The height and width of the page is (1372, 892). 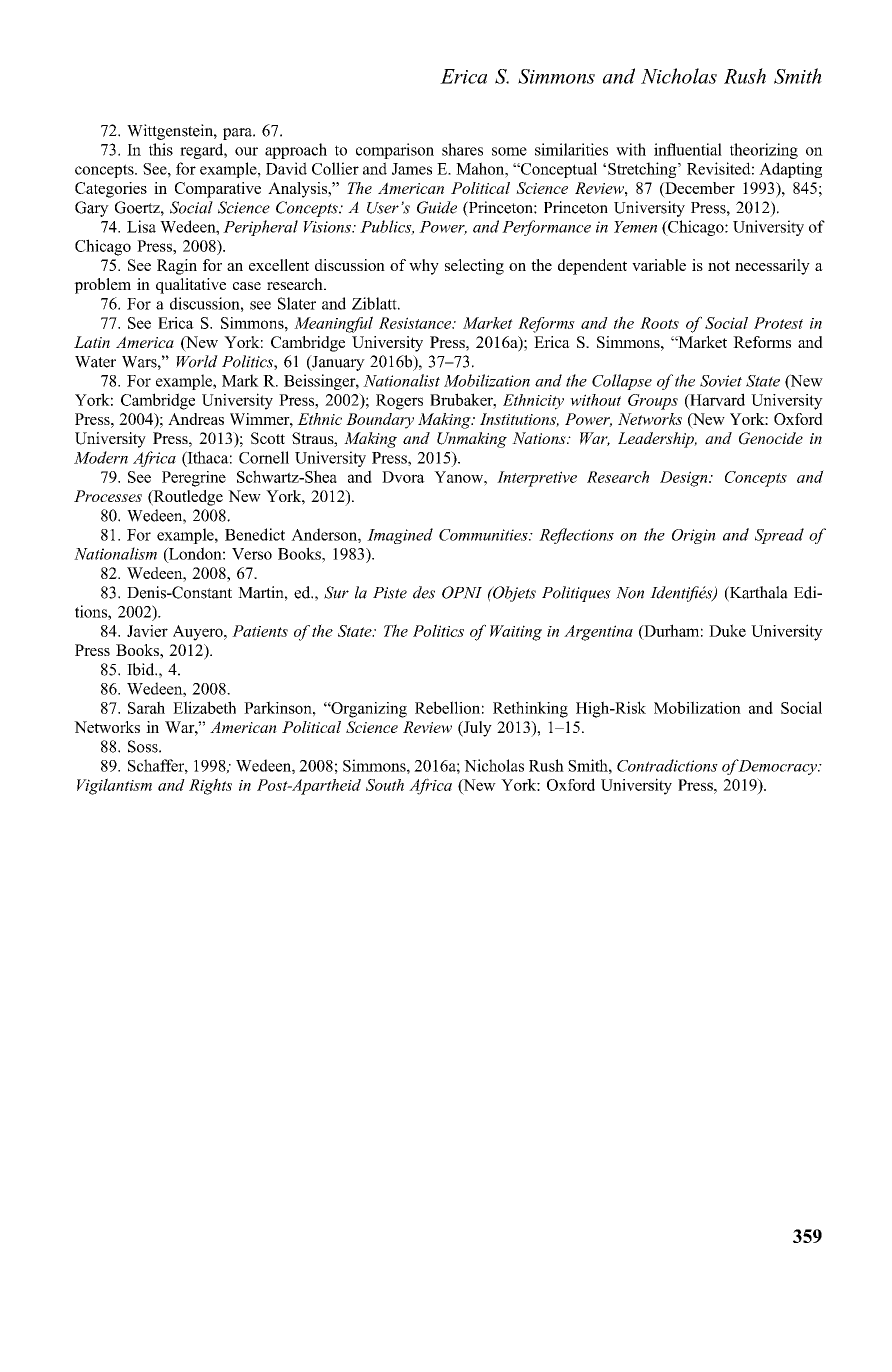 What do you see at coordinates (210, 786) in the page?
I see `Rights` at bounding box center [210, 786].
